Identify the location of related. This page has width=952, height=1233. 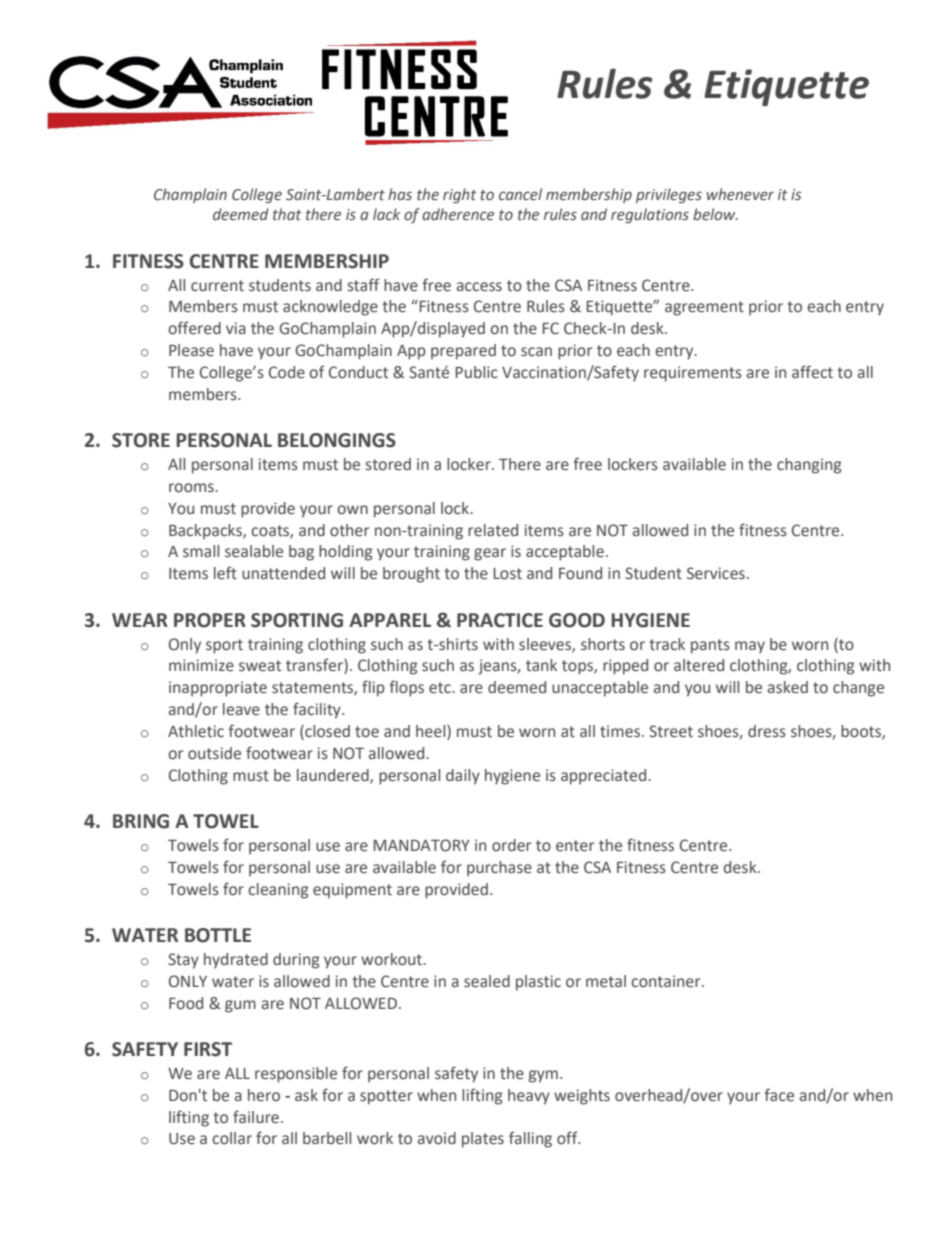
(493, 530).
